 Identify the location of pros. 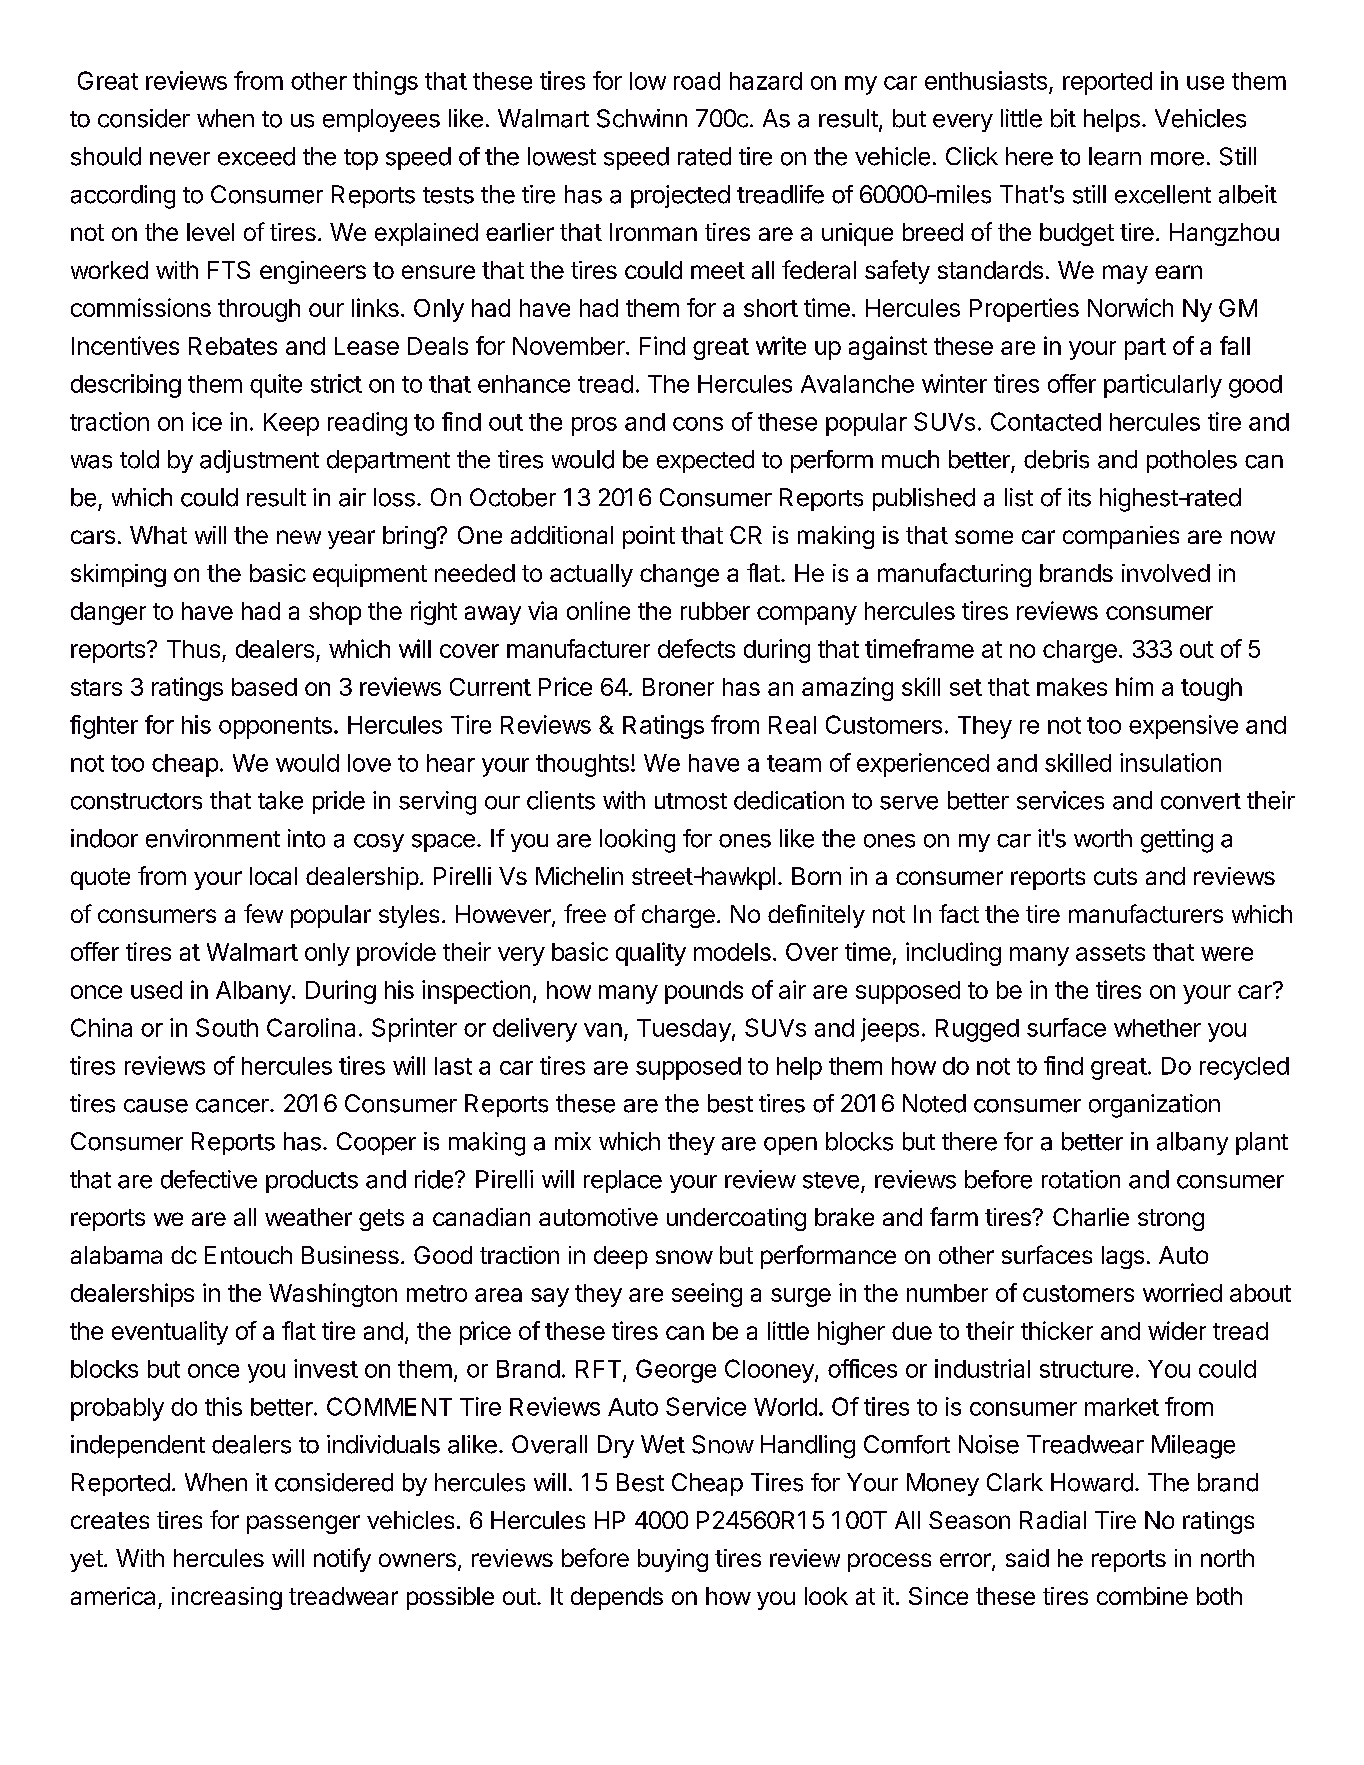
(594, 426).
